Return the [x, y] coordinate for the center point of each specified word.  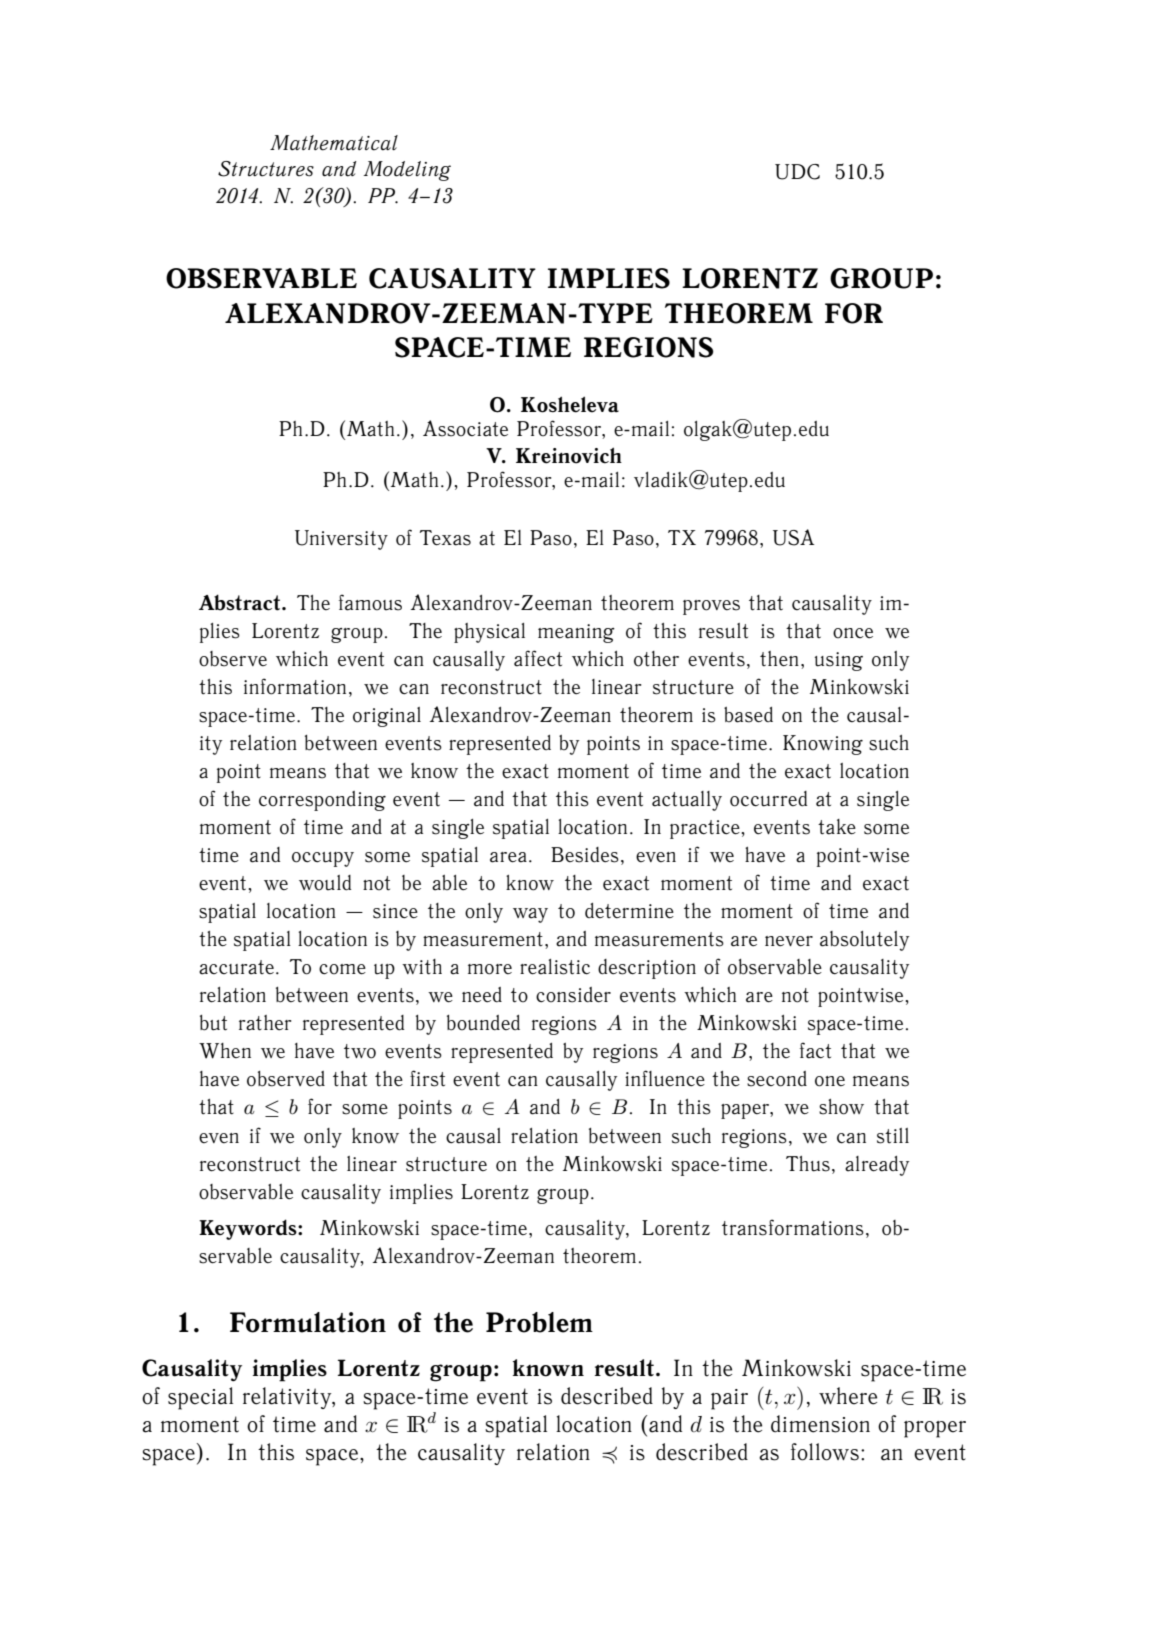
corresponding [322, 801]
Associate [465, 428]
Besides [585, 855]
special [200, 1398]
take [837, 827]
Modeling [407, 171]
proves [711, 607]
